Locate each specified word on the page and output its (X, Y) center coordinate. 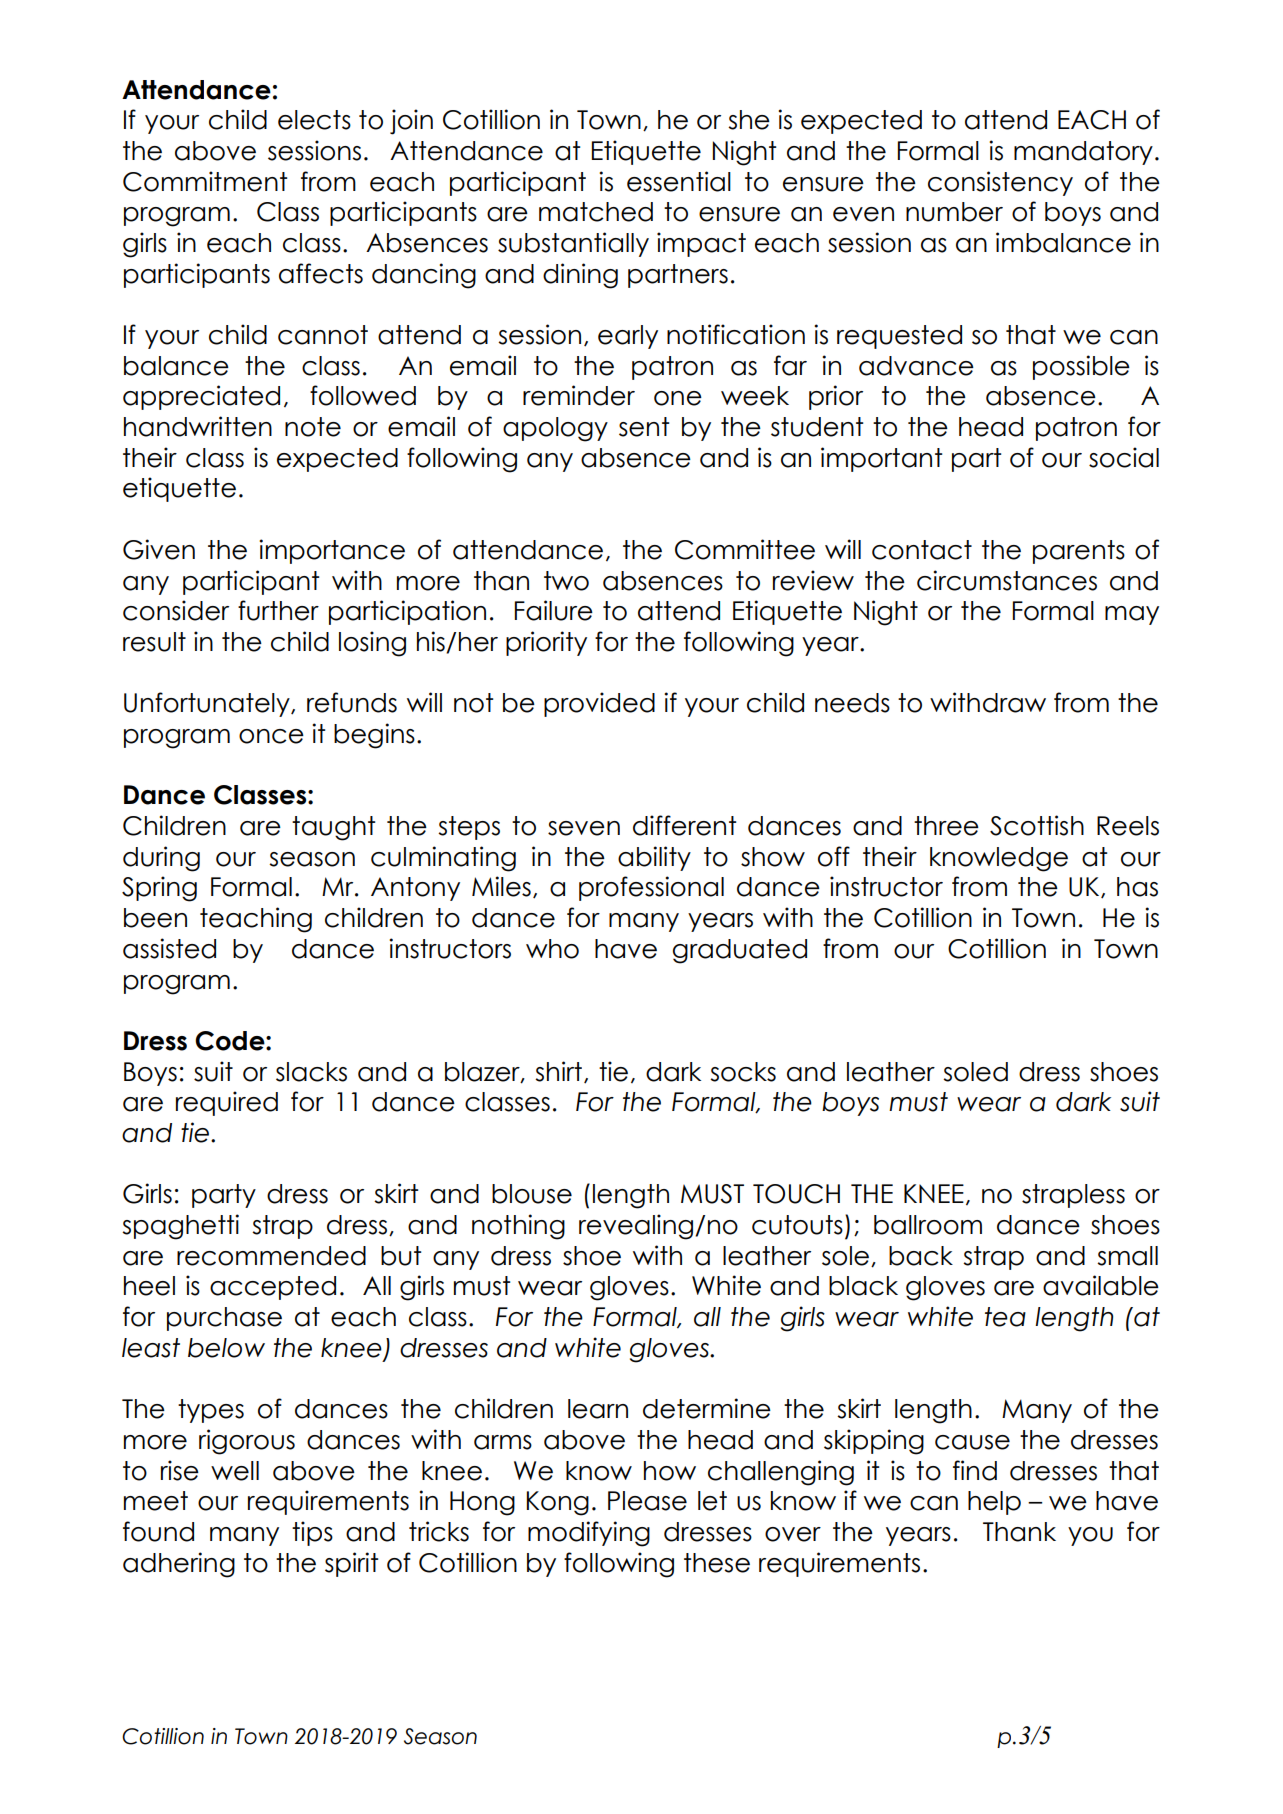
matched (596, 212)
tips (312, 1533)
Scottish (1037, 825)
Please (647, 1501)
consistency (1000, 183)
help (994, 1503)
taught (333, 828)
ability (654, 858)
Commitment (205, 181)
